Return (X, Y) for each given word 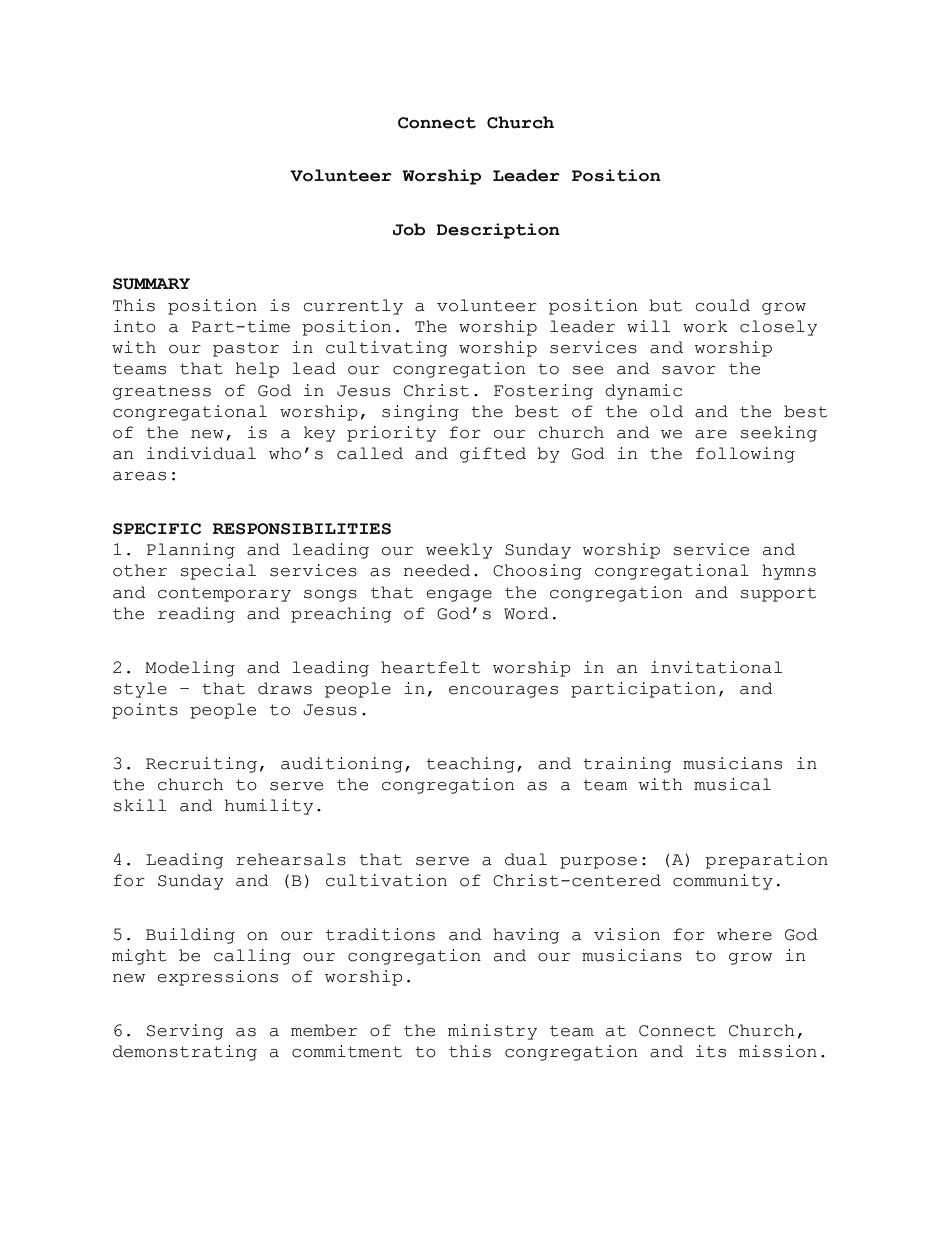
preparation (766, 861)
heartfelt (430, 667)
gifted (493, 455)
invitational (716, 667)
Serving (185, 1032)
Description (498, 231)
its (711, 1051)
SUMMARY (151, 284)
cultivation (386, 880)
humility (269, 807)
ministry (492, 1032)
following (745, 455)
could (723, 305)
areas (139, 476)
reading (196, 615)
